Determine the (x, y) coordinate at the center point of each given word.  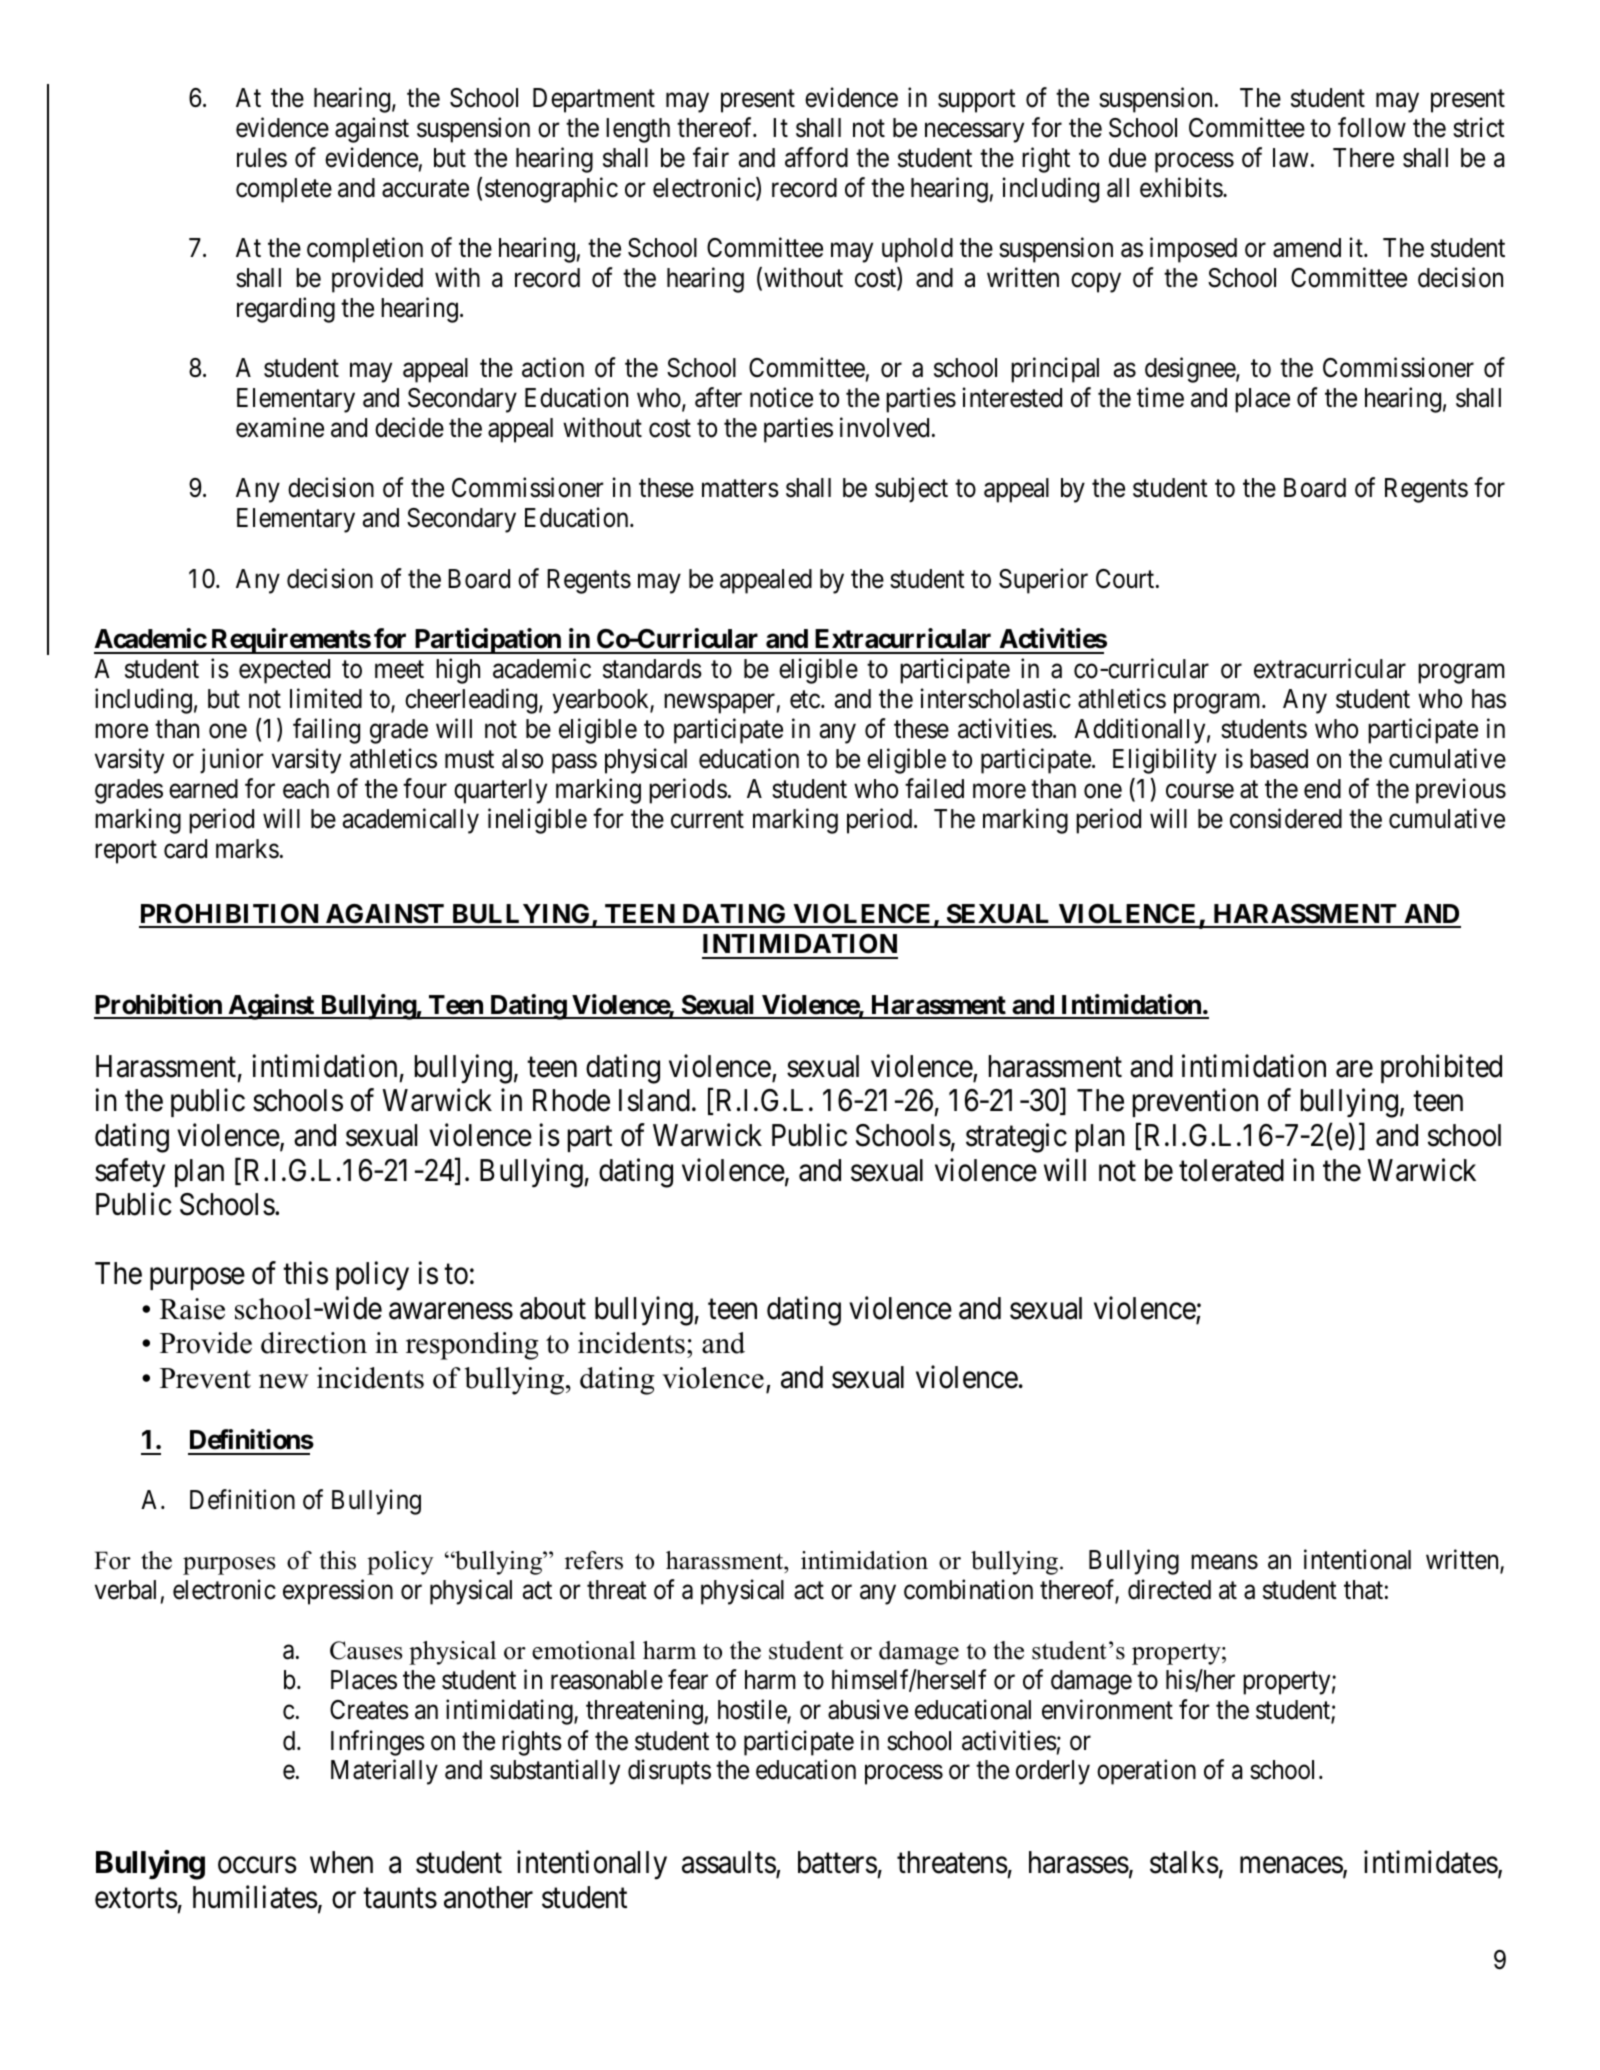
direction (314, 1343)
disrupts (669, 1772)
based (1279, 759)
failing (326, 731)
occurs (257, 1866)
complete (284, 190)
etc (805, 700)
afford (816, 157)
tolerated (1231, 1170)
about (553, 1308)
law (1290, 158)
